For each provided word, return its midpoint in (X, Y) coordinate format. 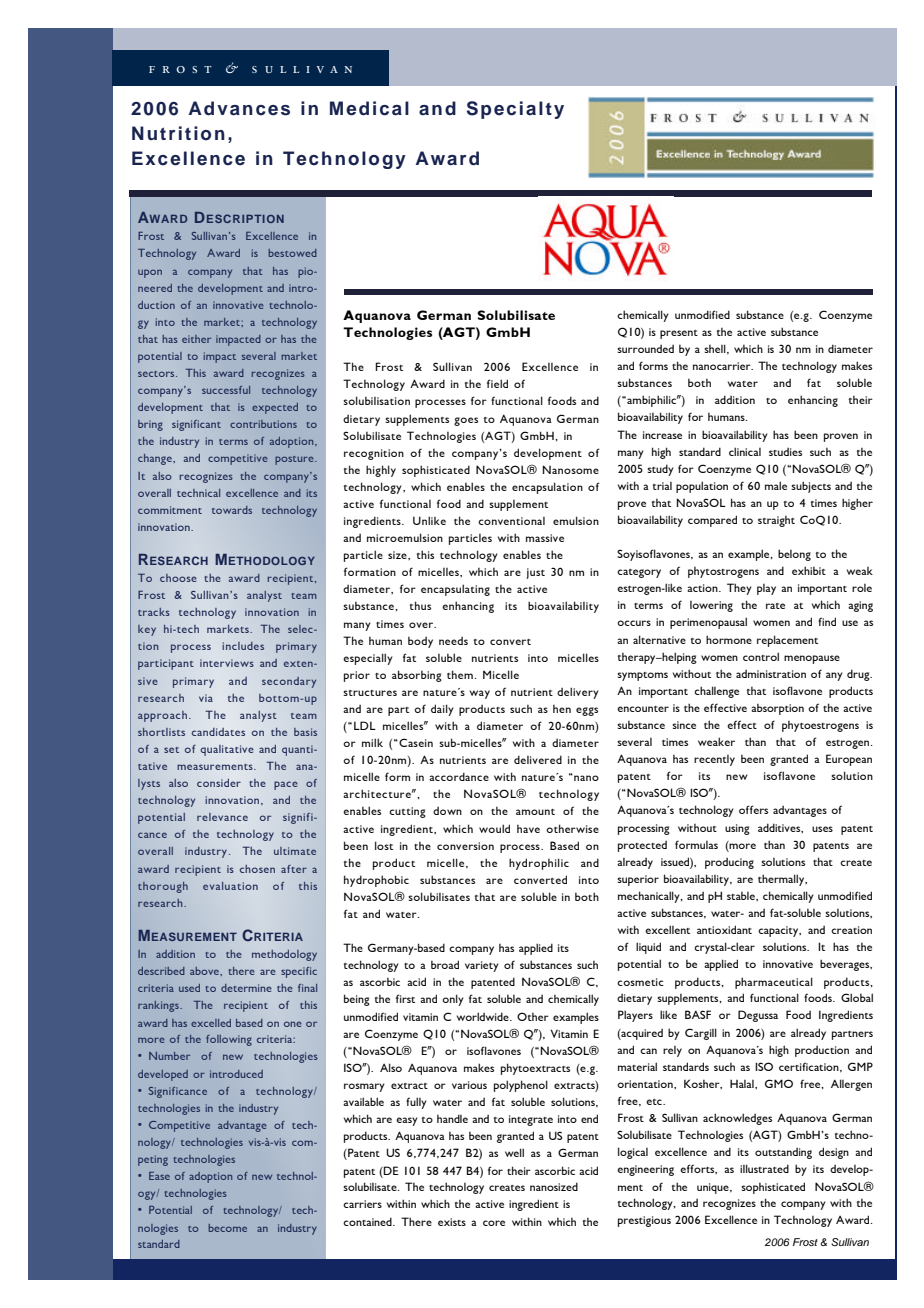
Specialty (515, 110)
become (227, 1228)
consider (219, 783)
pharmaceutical (774, 983)
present (679, 334)
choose (178, 578)
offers (753, 809)
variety (482, 966)
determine (246, 988)
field (497, 383)
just (535, 573)
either (196, 339)
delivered (538, 759)
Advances (239, 108)
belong (794, 555)
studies (785, 451)
